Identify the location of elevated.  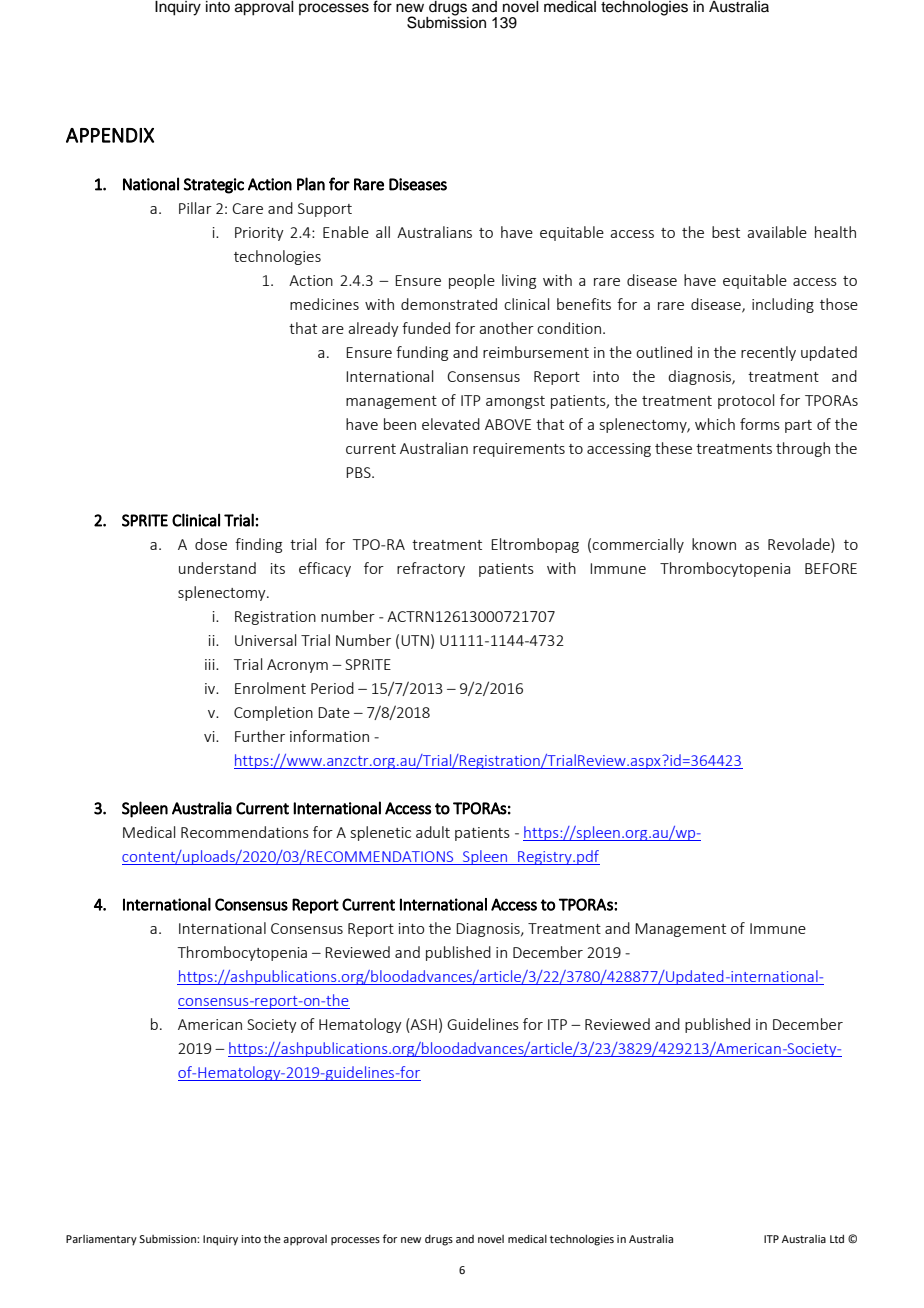
(451, 424).
